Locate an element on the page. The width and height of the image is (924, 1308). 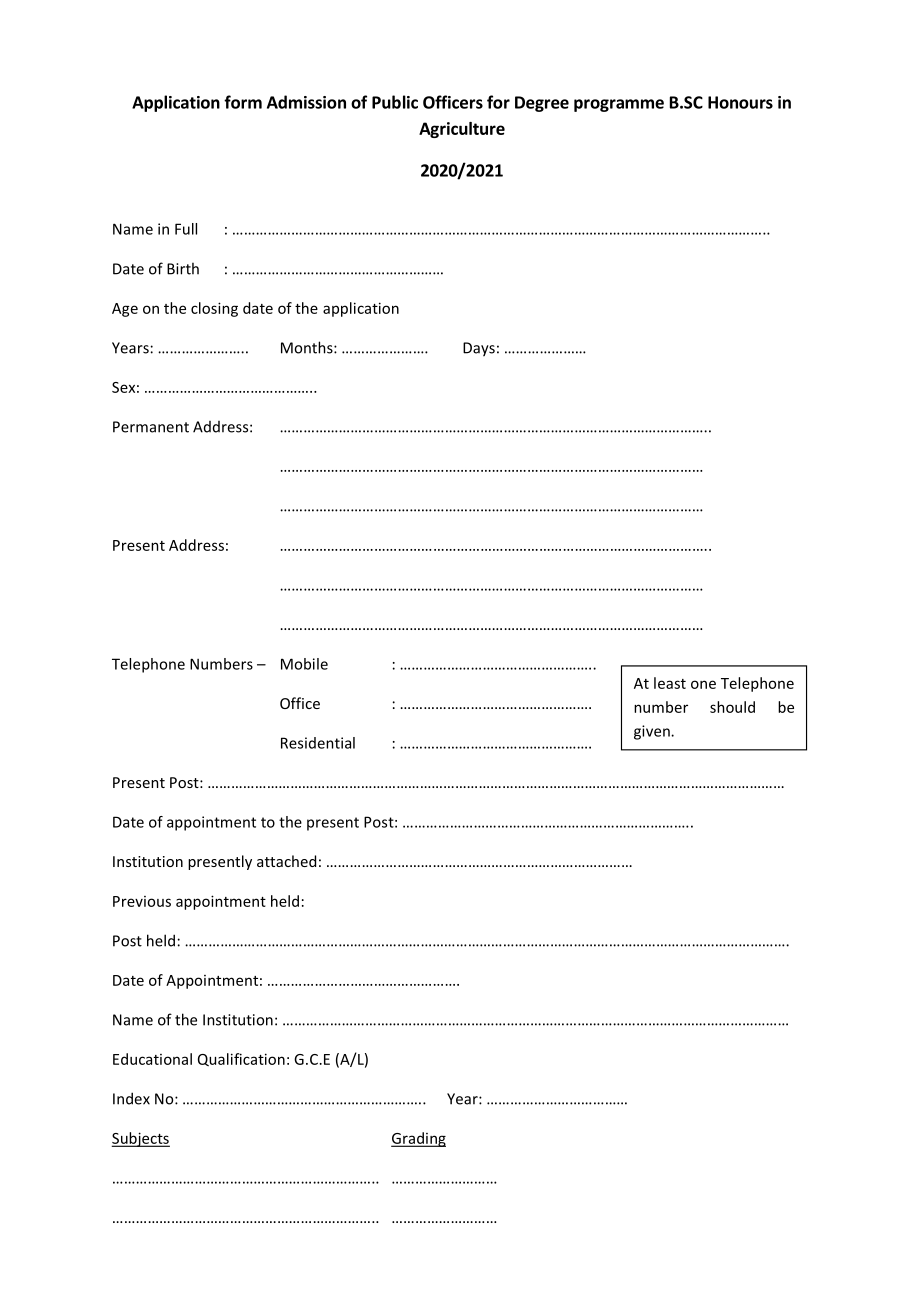
form is located at coordinates (243, 102).
